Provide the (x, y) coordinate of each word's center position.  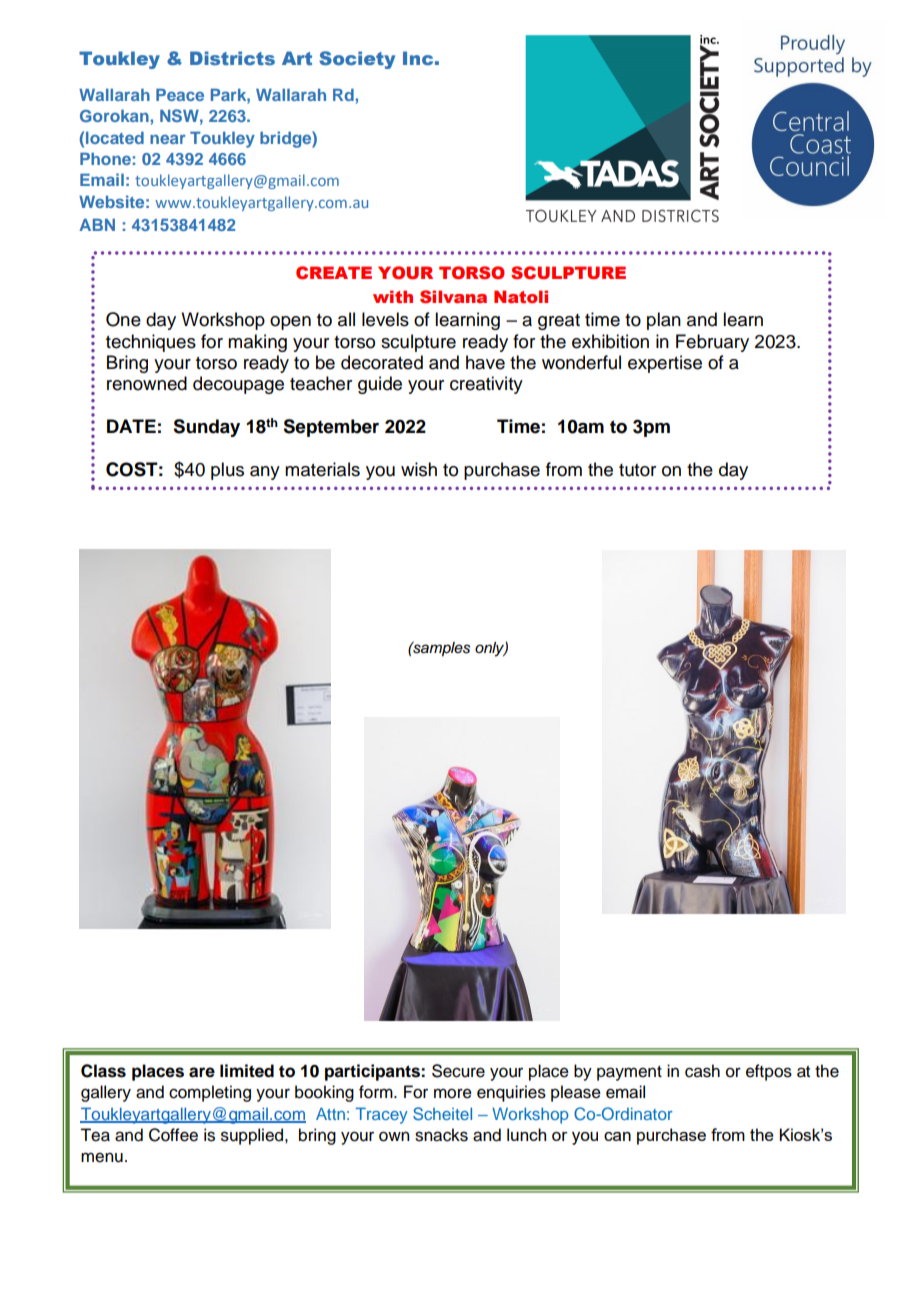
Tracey (381, 1115)
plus (227, 471)
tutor (637, 470)
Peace (180, 94)
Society (357, 60)
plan (664, 321)
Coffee (173, 1135)
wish (419, 469)
